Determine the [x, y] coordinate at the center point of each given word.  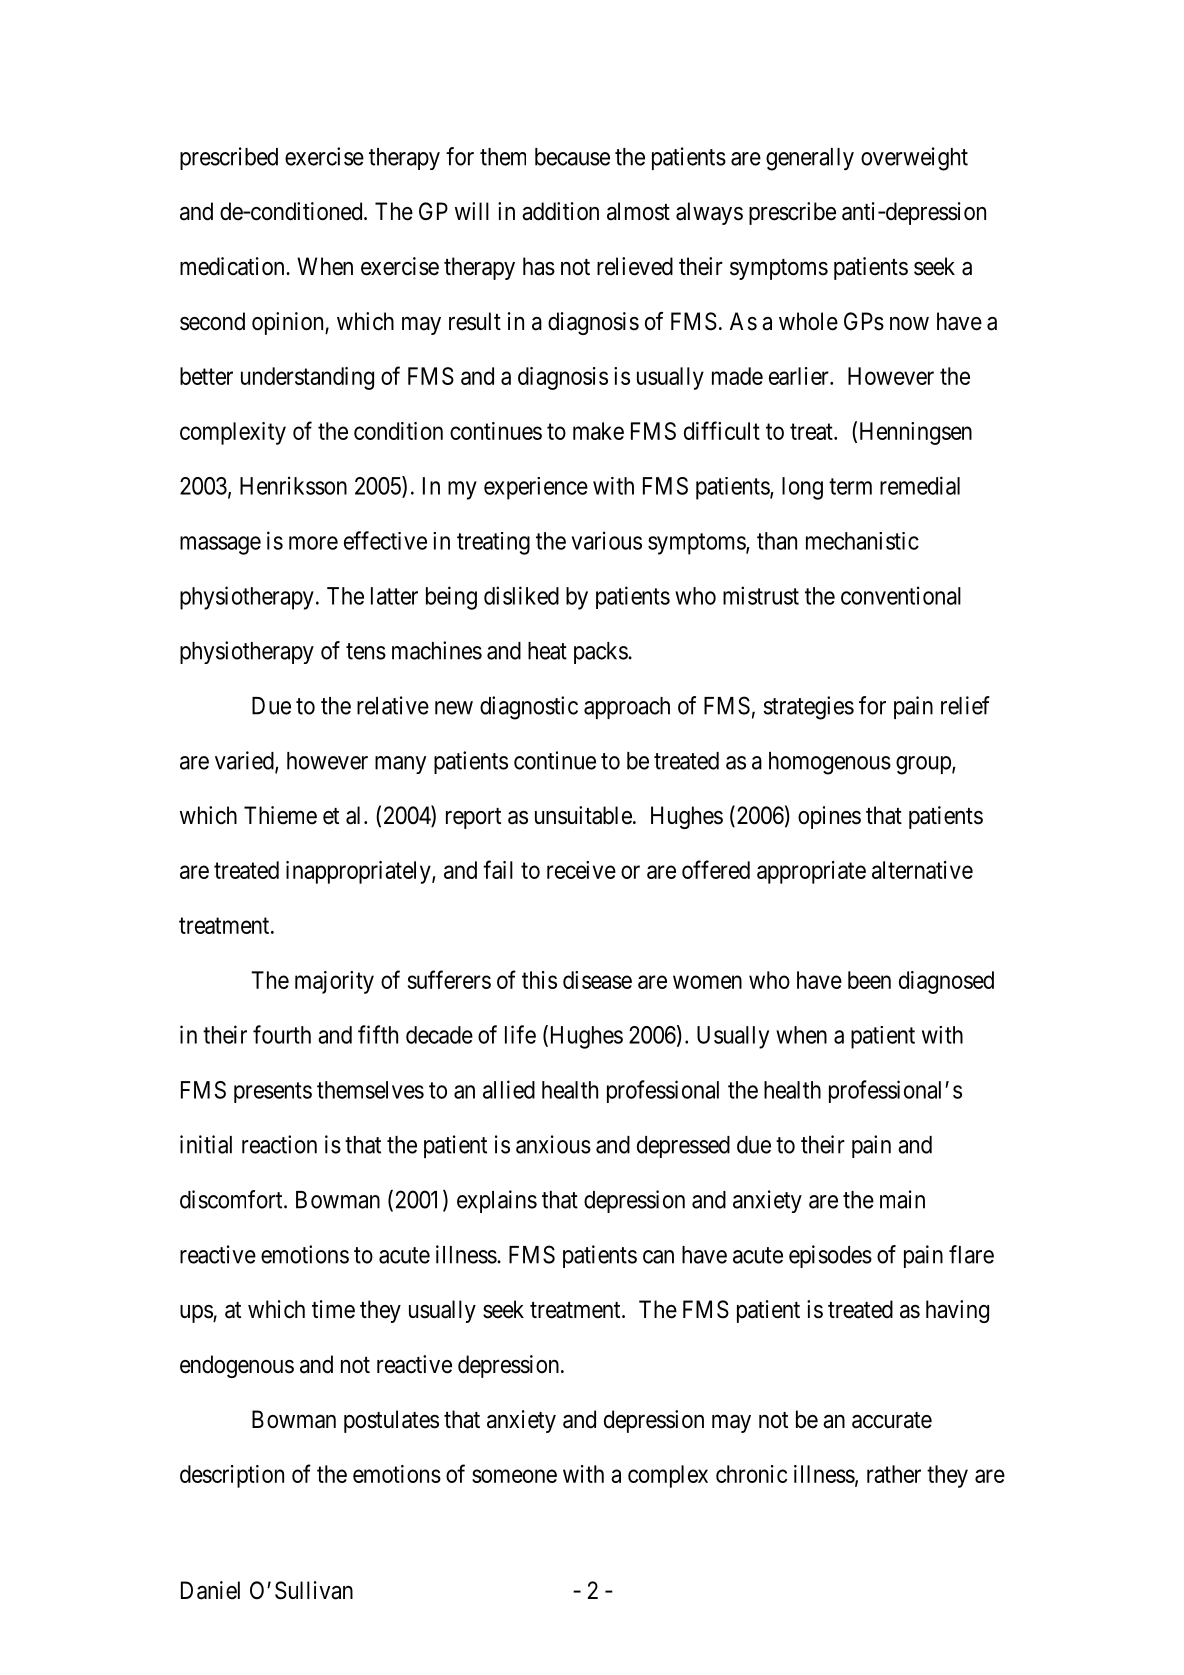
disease [597, 980]
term [850, 486]
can [658, 1257]
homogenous [830, 763]
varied [245, 761]
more [313, 543]
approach [627, 708]
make [598, 431]
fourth [282, 1034]
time [333, 1309]
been [869, 980]
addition [560, 211]
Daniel [210, 1590]
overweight [914, 159]
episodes [830, 1256]
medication [233, 266]
